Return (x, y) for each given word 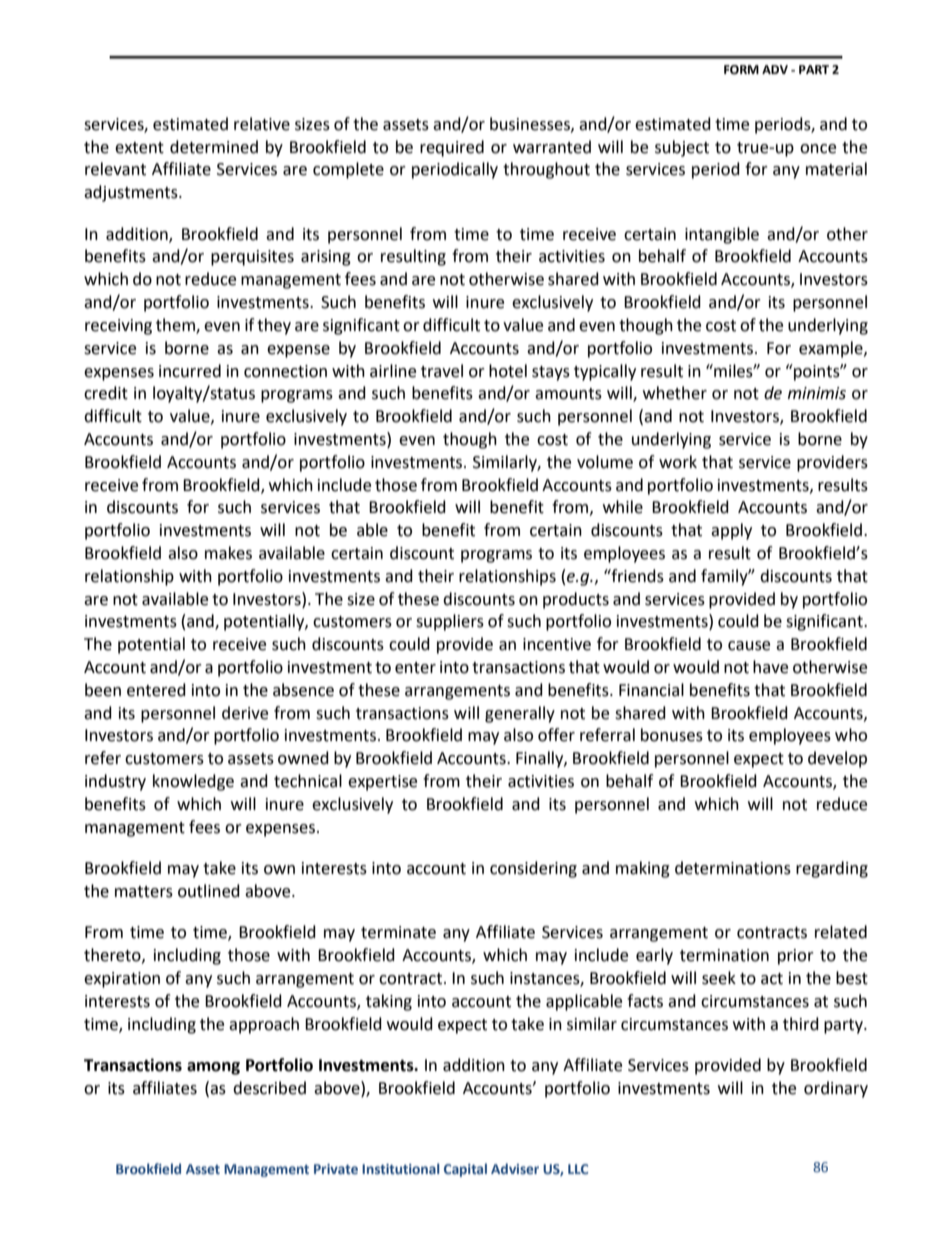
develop (837, 759)
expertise (382, 783)
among (213, 1068)
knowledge (193, 782)
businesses (531, 124)
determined (214, 147)
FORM (741, 70)
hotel (508, 371)
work (678, 462)
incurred (190, 371)
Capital (465, 1170)
